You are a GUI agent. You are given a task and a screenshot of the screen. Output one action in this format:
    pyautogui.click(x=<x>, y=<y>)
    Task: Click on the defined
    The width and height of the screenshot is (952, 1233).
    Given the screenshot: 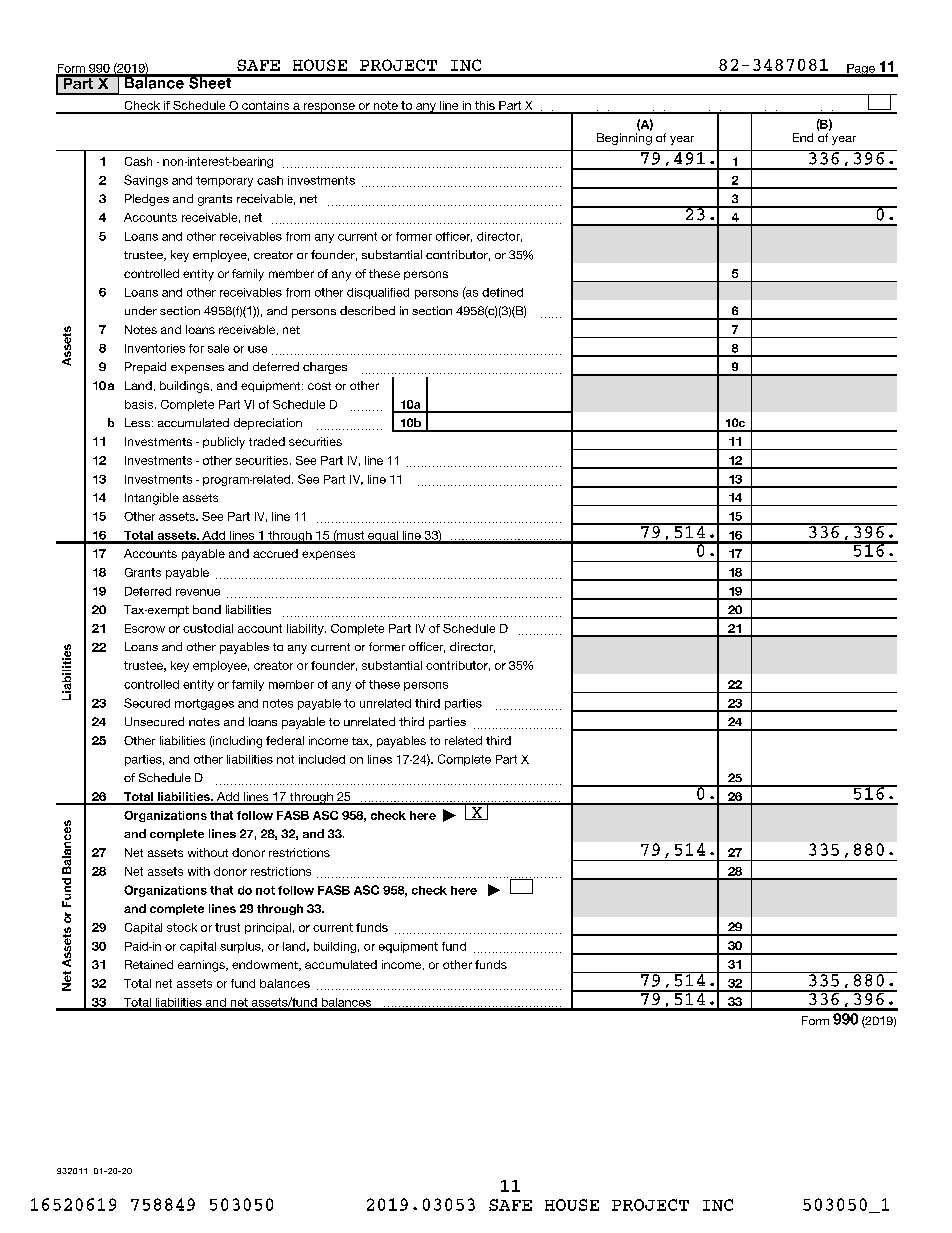 What is the action you would take?
    pyautogui.click(x=502, y=292)
